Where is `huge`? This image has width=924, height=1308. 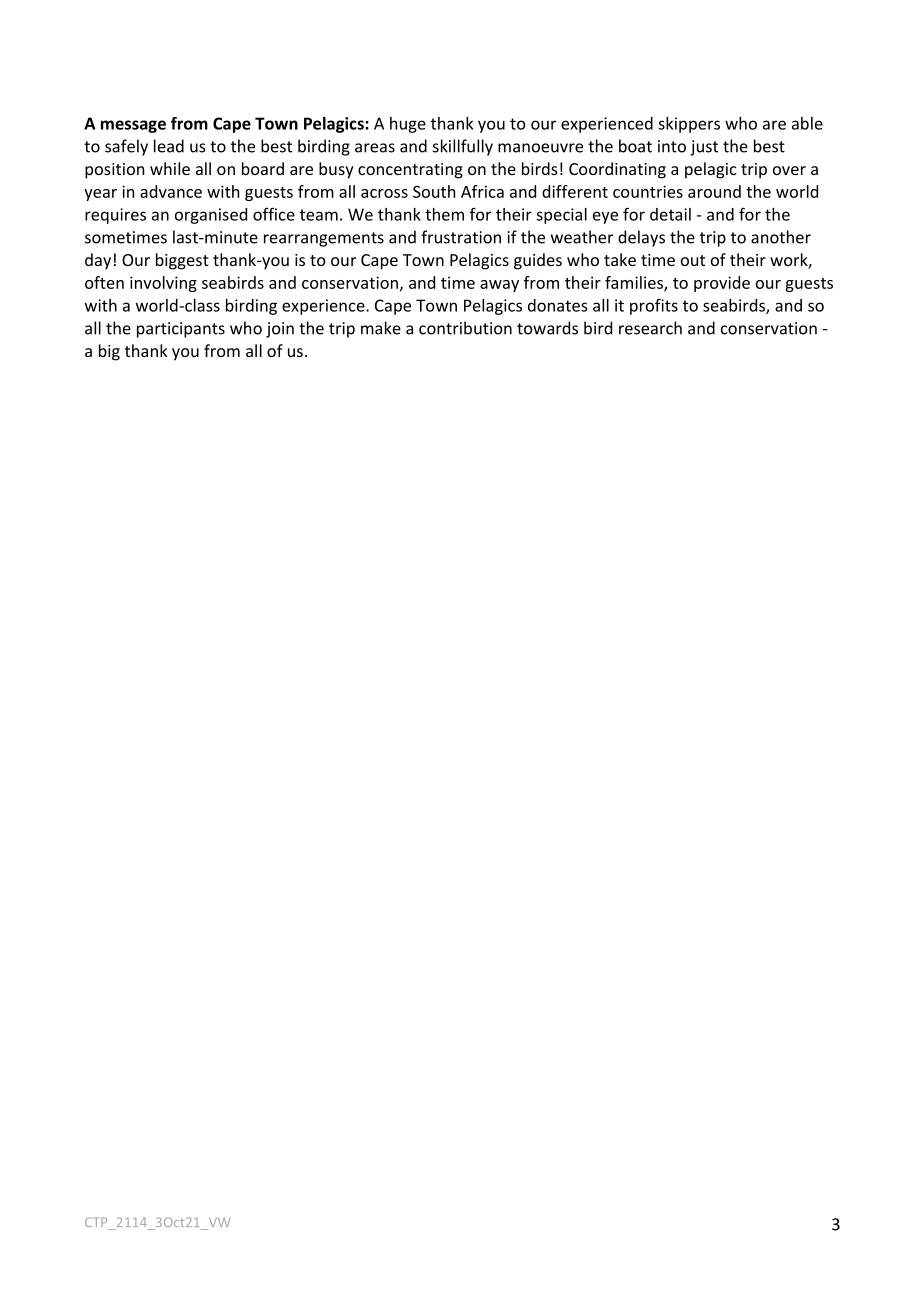
huge is located at coordinates (408, 125).
